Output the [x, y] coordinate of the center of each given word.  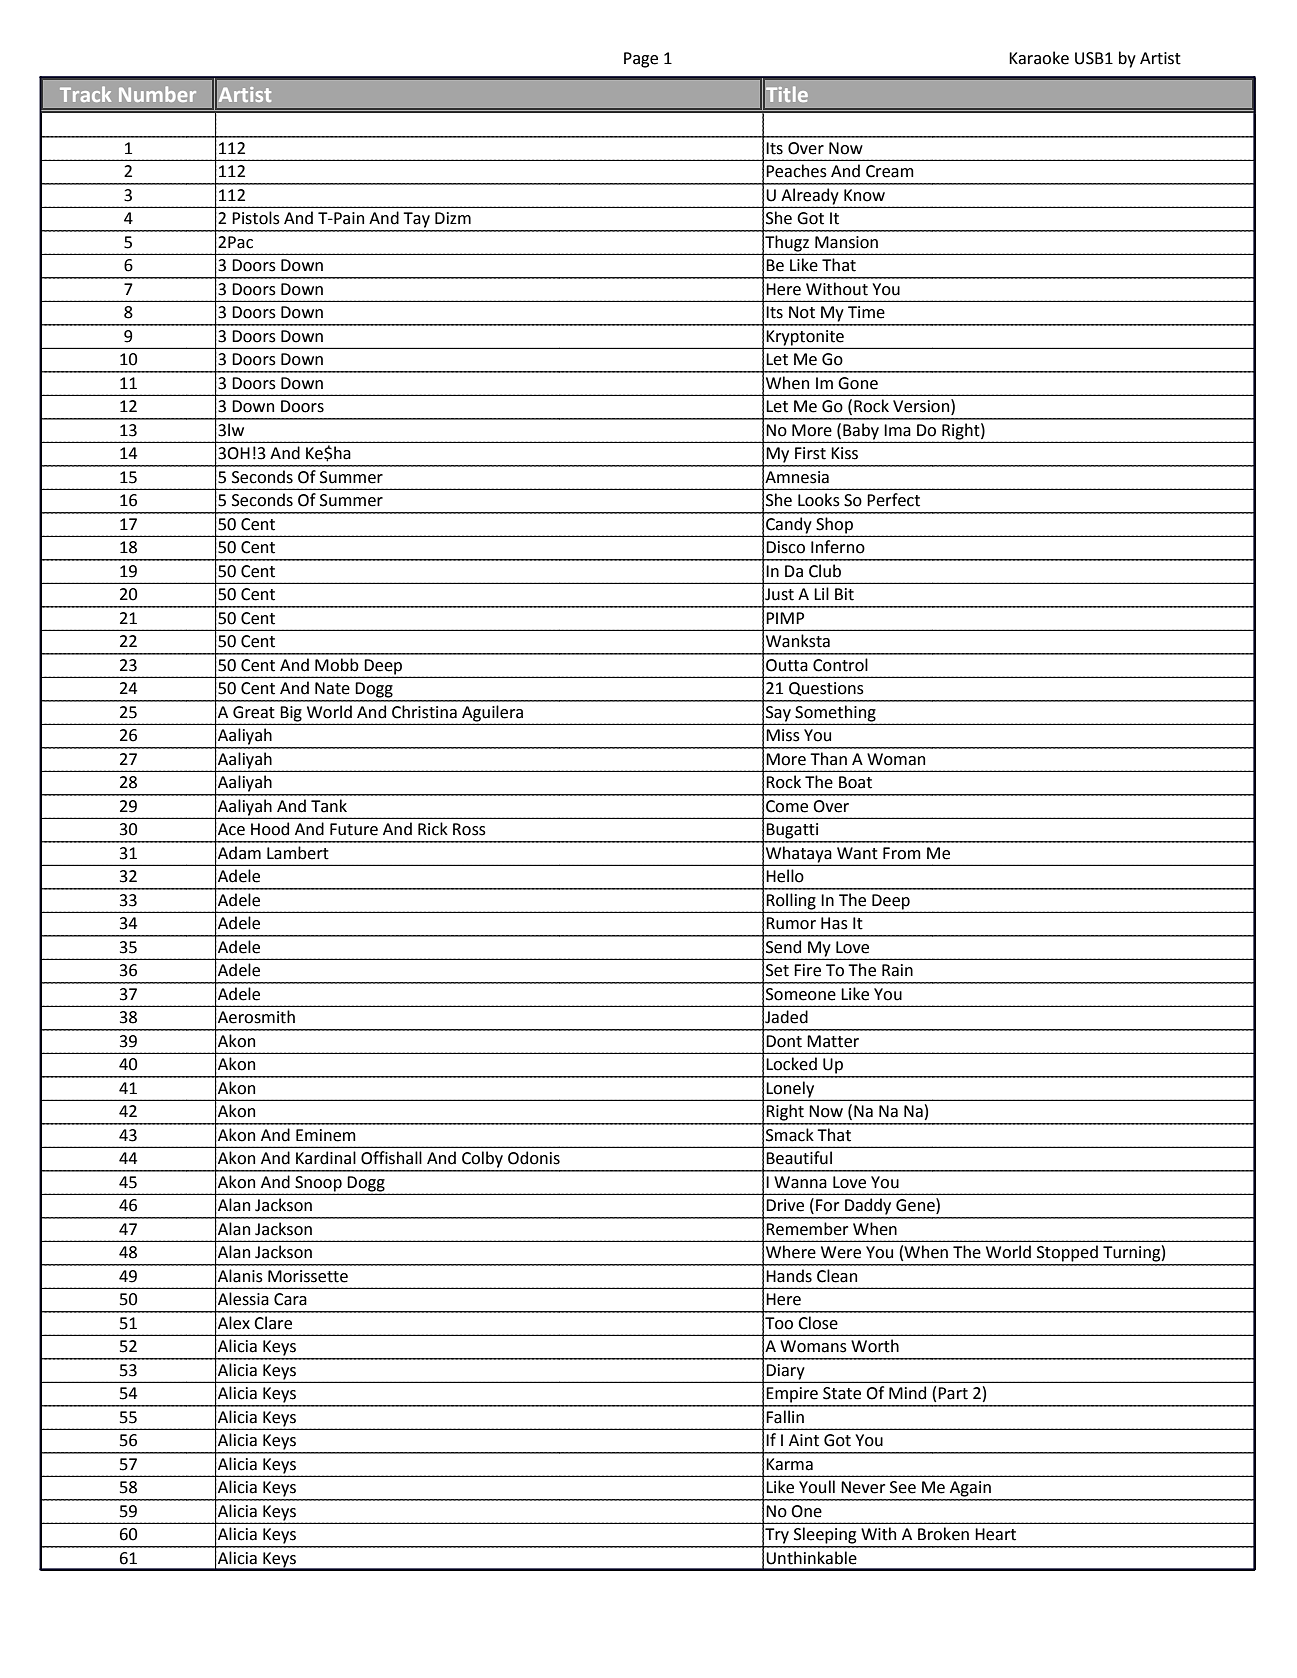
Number [157, 94]
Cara [290, 1299]
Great [254, 712]
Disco [785, 547]
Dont [784, 1041]
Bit [844, 594]
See [903, 1487]
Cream [890, 171]
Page [641, 60]
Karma [789, 1464]
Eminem [326, 1135]
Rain [897, 970]
